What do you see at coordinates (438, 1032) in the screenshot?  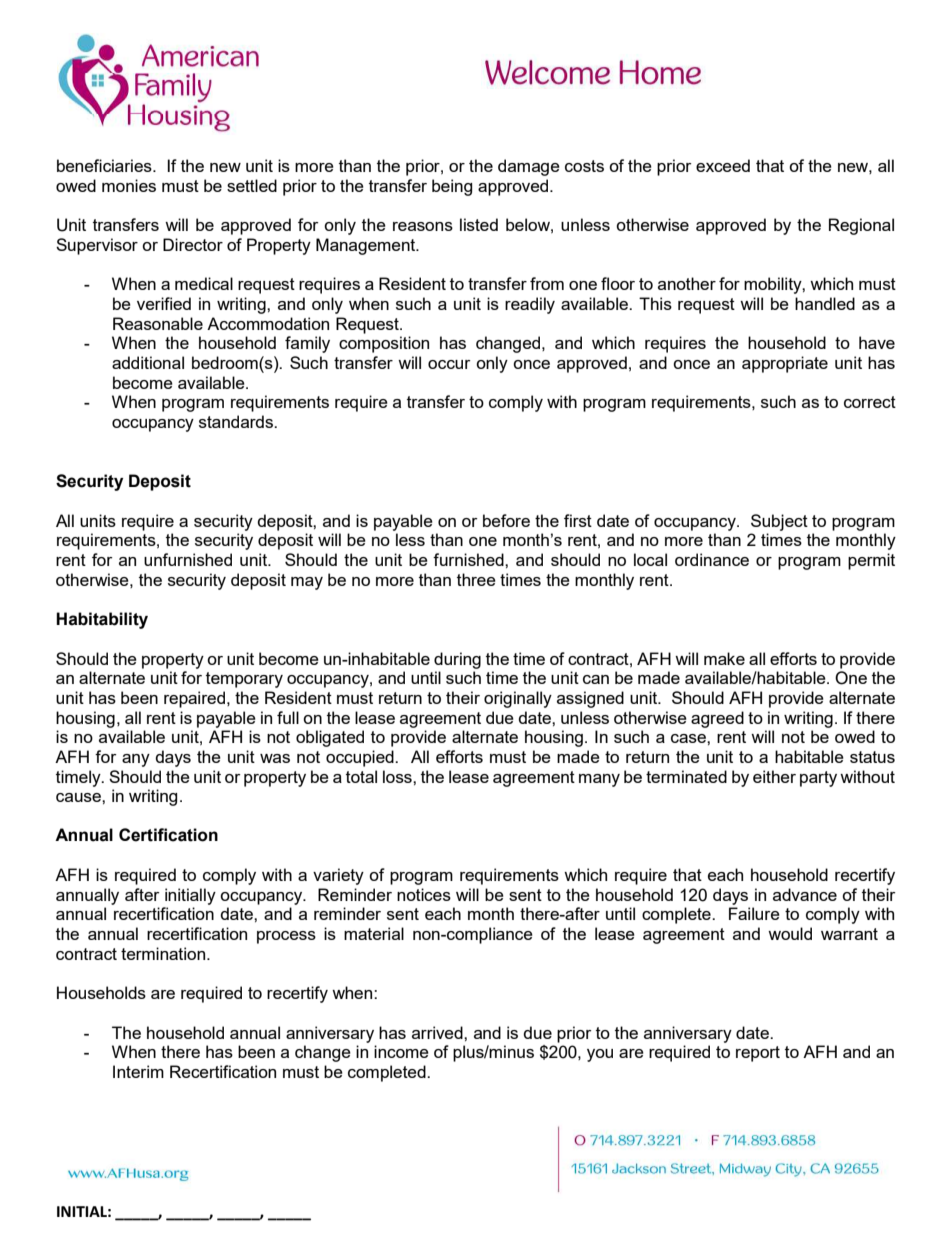 I see `arrived` at bounding box center [438, 1032].
